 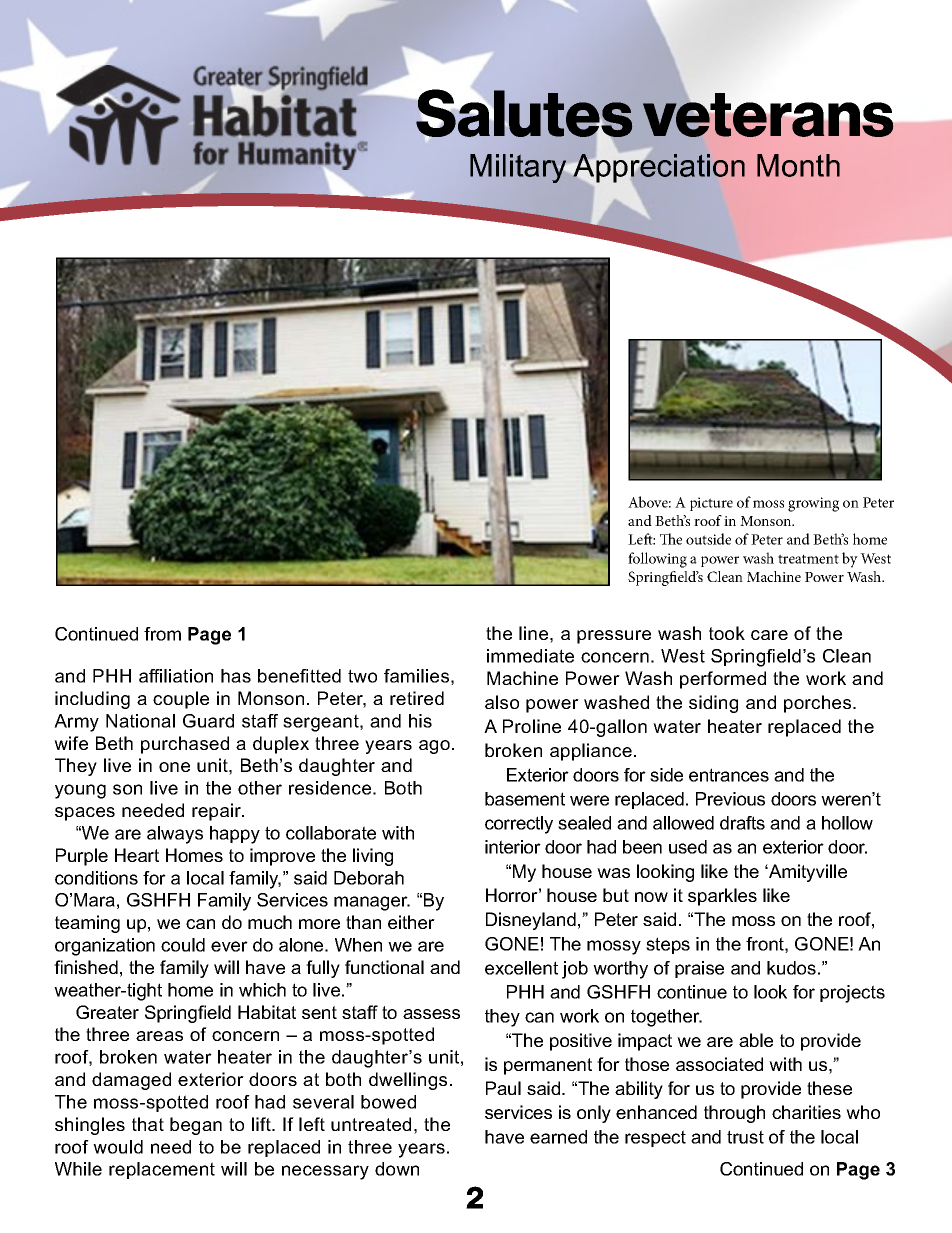 I want to click on sparkles, so click(x=722, y=897).
